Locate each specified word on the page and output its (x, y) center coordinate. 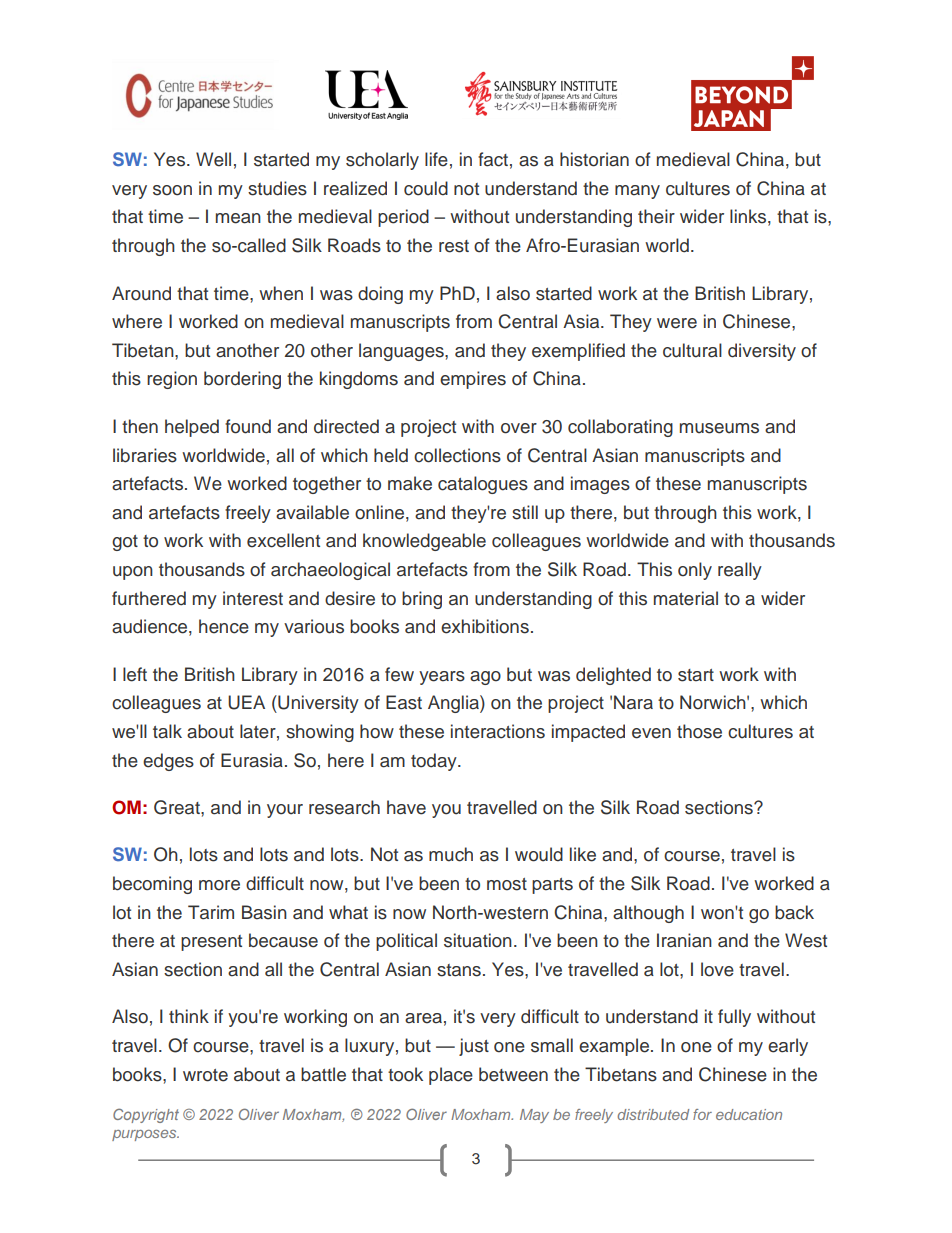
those (699, 731)
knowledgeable (424, 542)
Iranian (684, 940)
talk (167, 731)
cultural (692, 350)
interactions (498, 731)
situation (478, 940)
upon (133, 573)
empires (473, 380)
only (695, 571)
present (211, 943)
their (656, 216)
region (172, 380)
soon (172, 190)
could (426, 188)
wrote (205, 1075)
